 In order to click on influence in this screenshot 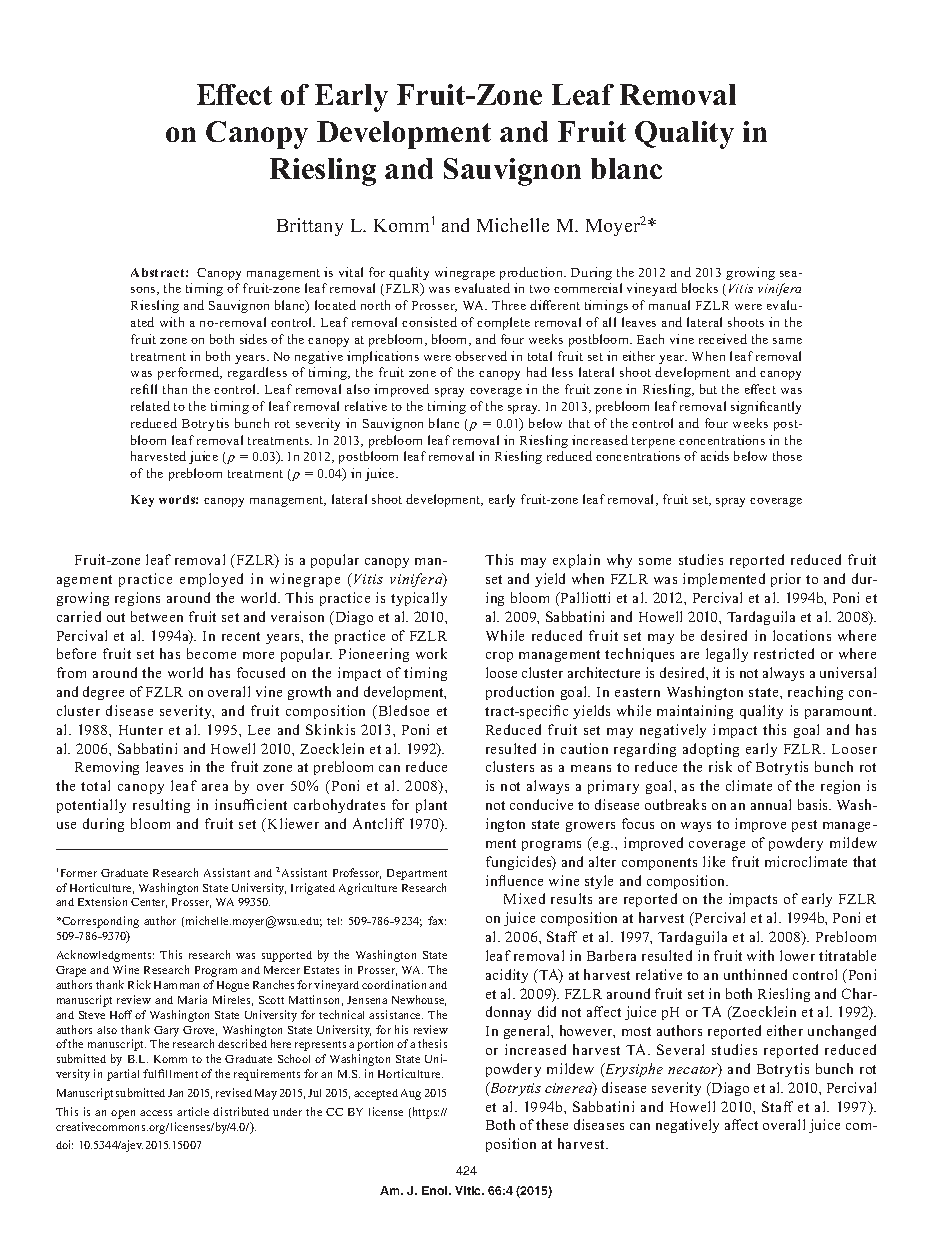, I will do `click(514, 880)`.
